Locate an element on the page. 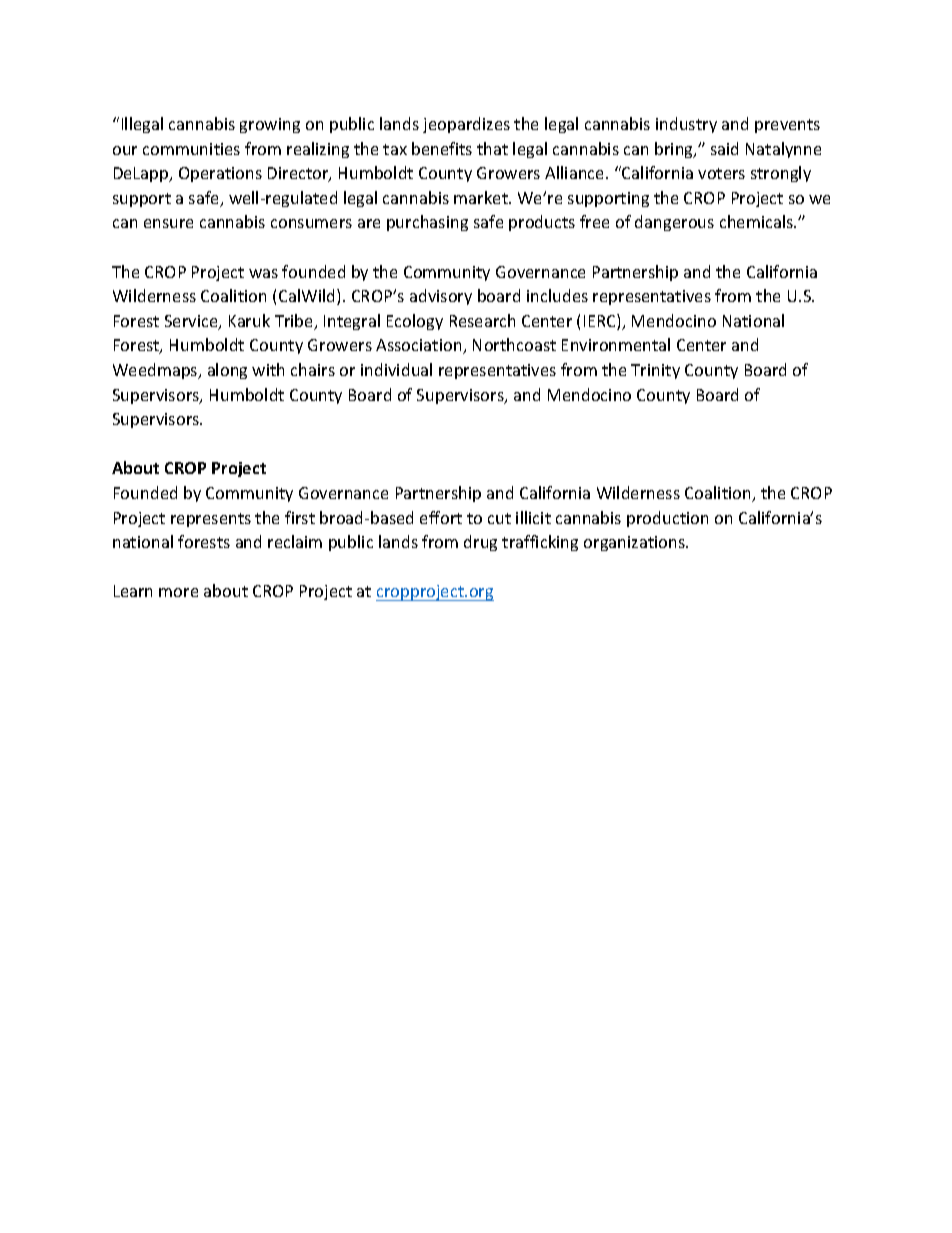 The width and height of the page is (952, 1233). Environmental is located at coordinates (616, 344).
